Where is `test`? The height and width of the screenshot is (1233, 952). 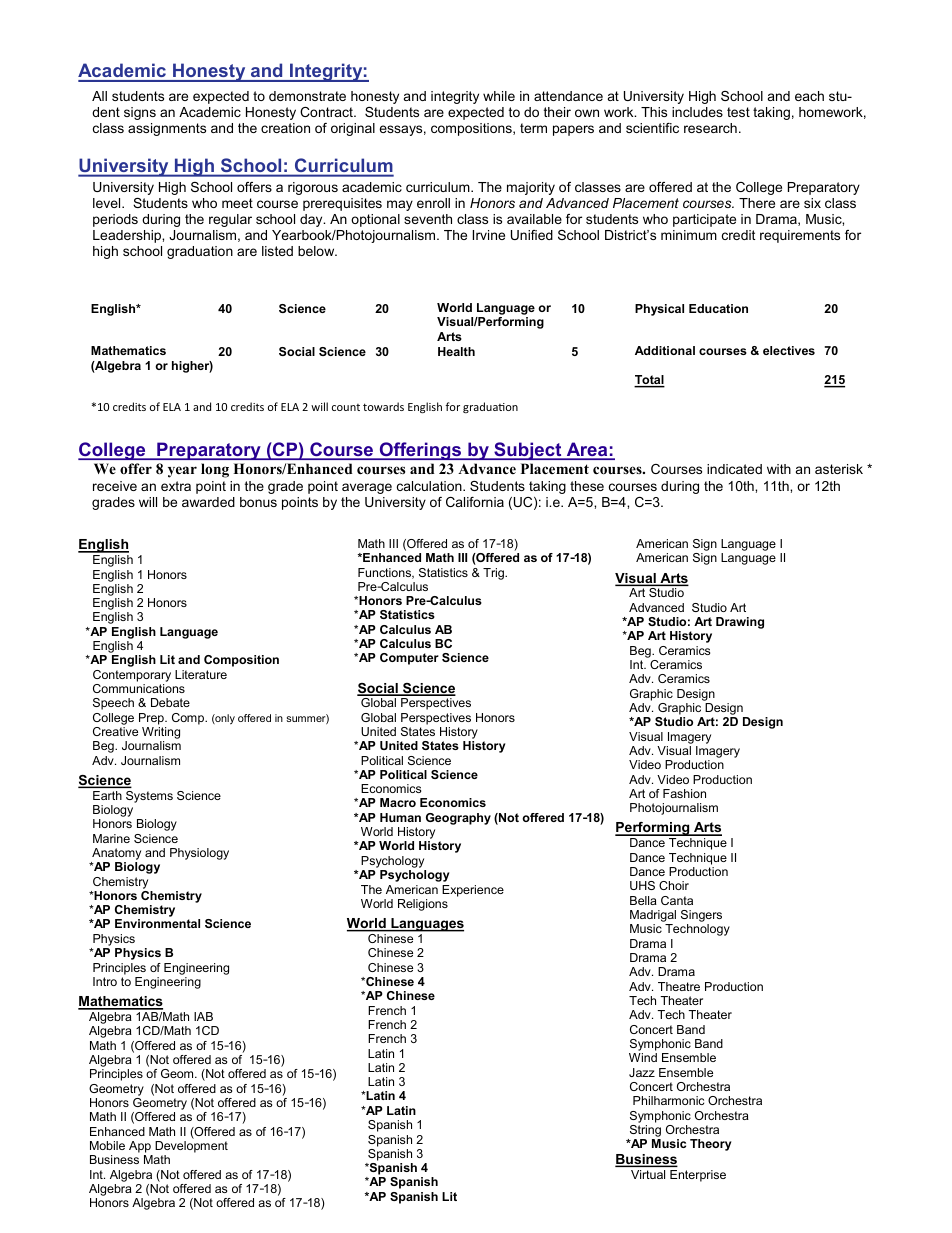
test is located at coordinates (738, 112).
